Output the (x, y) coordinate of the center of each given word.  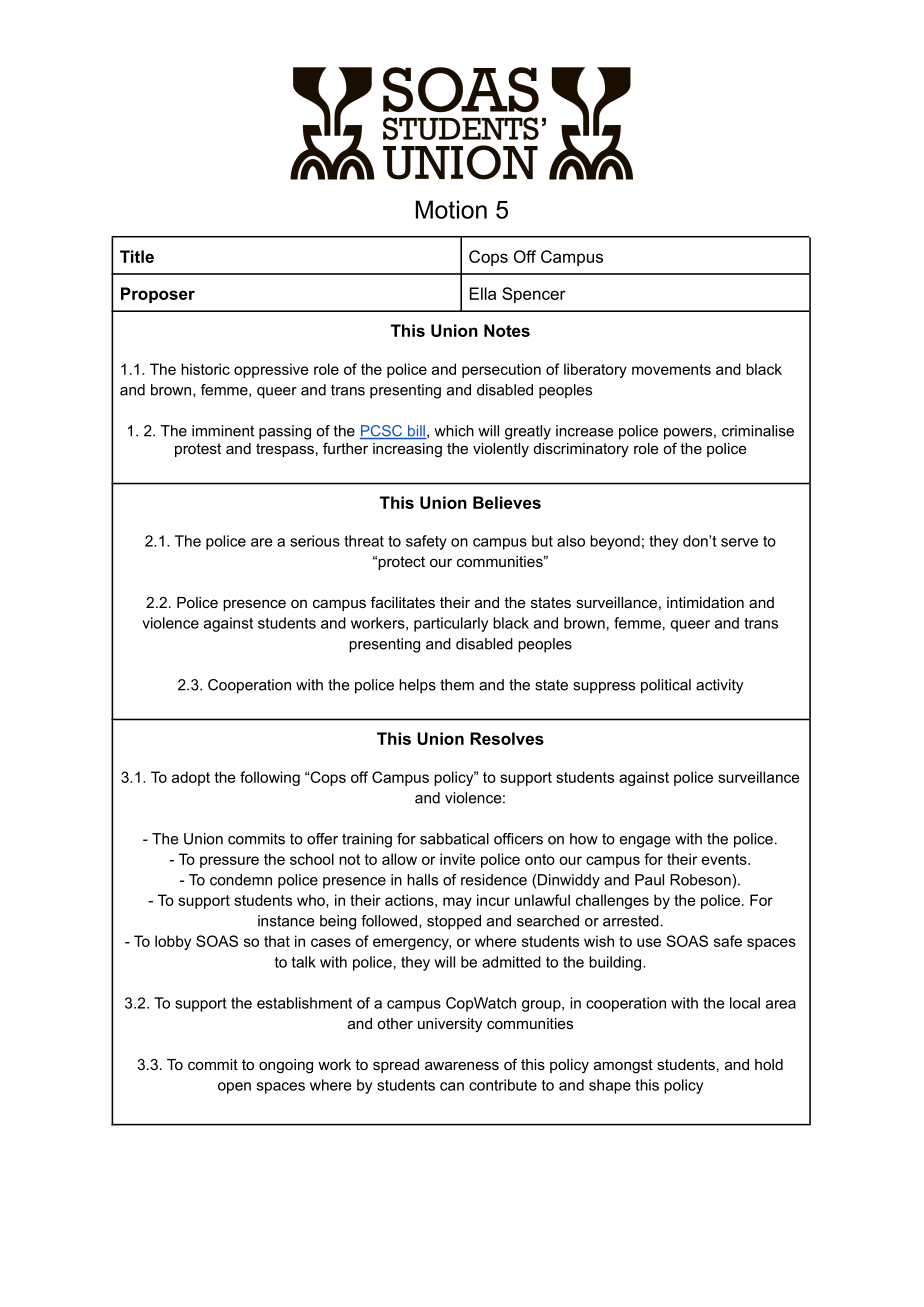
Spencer (534, 295)
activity (719, 686)
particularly (451, 624)
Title (137, 256)
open (234, 1088)
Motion (451, 209)
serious (315, 541)
